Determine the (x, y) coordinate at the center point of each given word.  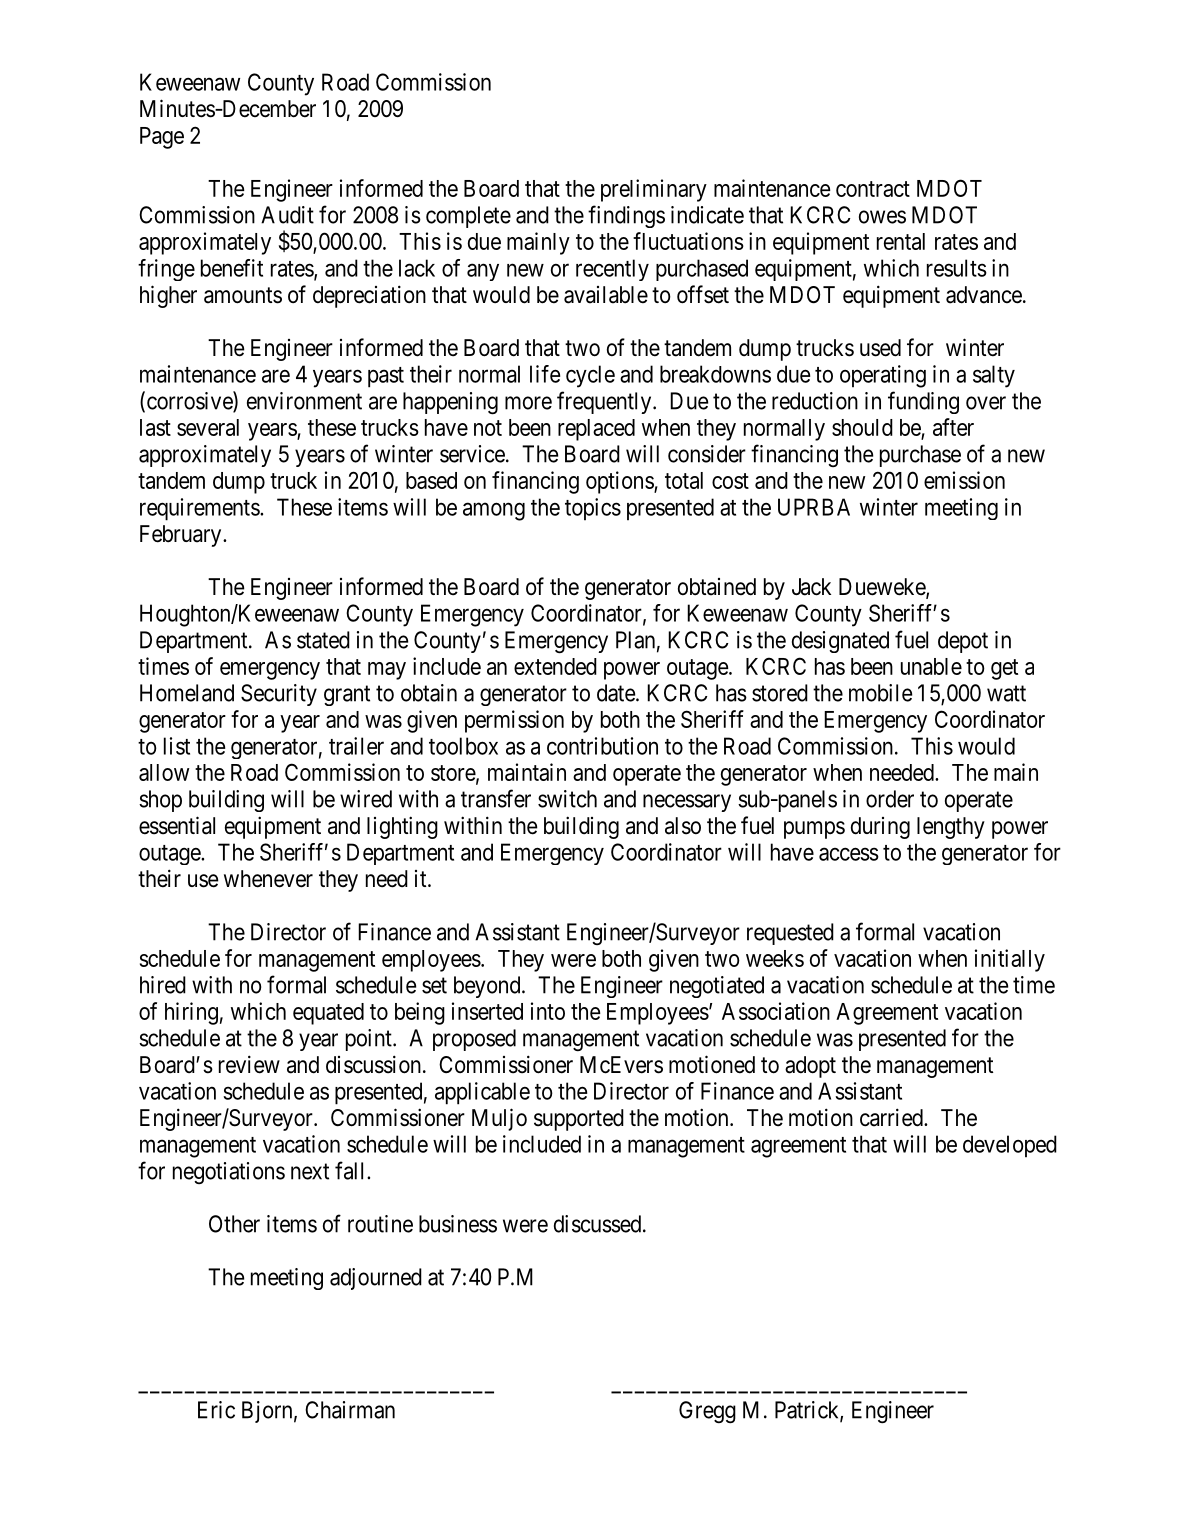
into (548, 1011)
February (182, 536)
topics (593, 509)
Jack (811, 587)
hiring (191, 1013)
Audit (287, 215)
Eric (216, 1410)
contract (873, 189)
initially (1010, 960)
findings (626, 216)
